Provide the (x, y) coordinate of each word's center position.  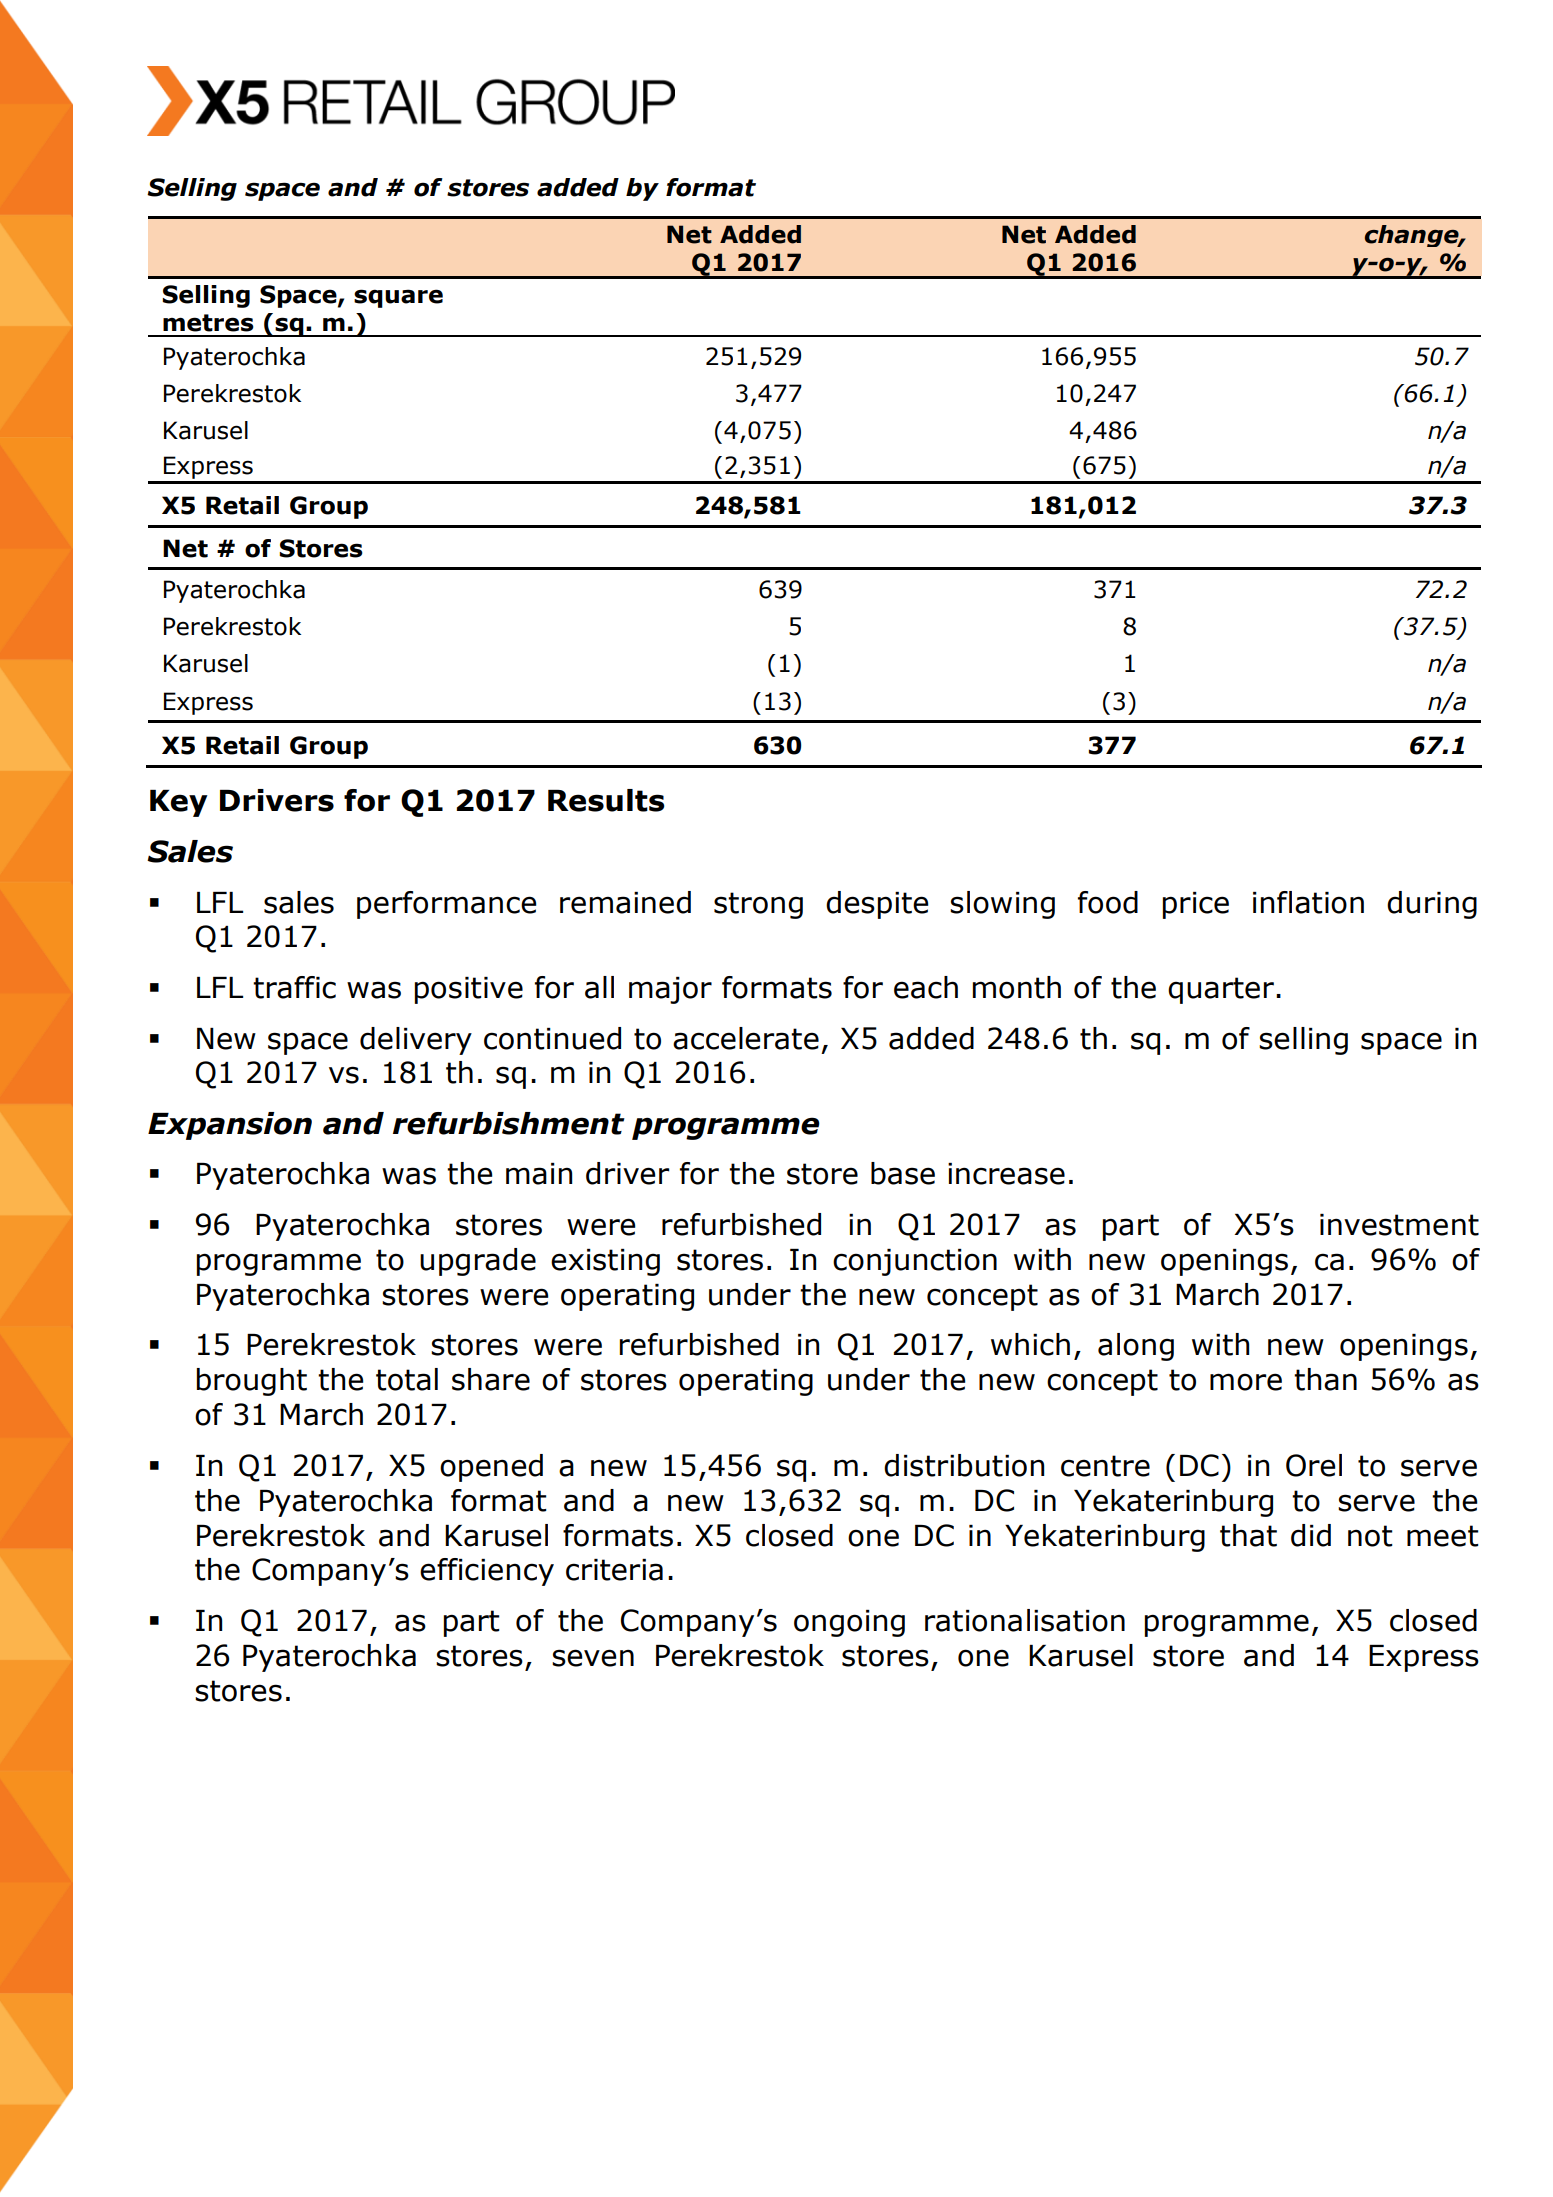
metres (208, 323)
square (398, 298)
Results (606, 800)
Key (179, 803)
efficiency (487, 1572)
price (1196, 905)
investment (1399, 1225)
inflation (1308, 902)
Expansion (230, 1126)
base (903, 1173)
